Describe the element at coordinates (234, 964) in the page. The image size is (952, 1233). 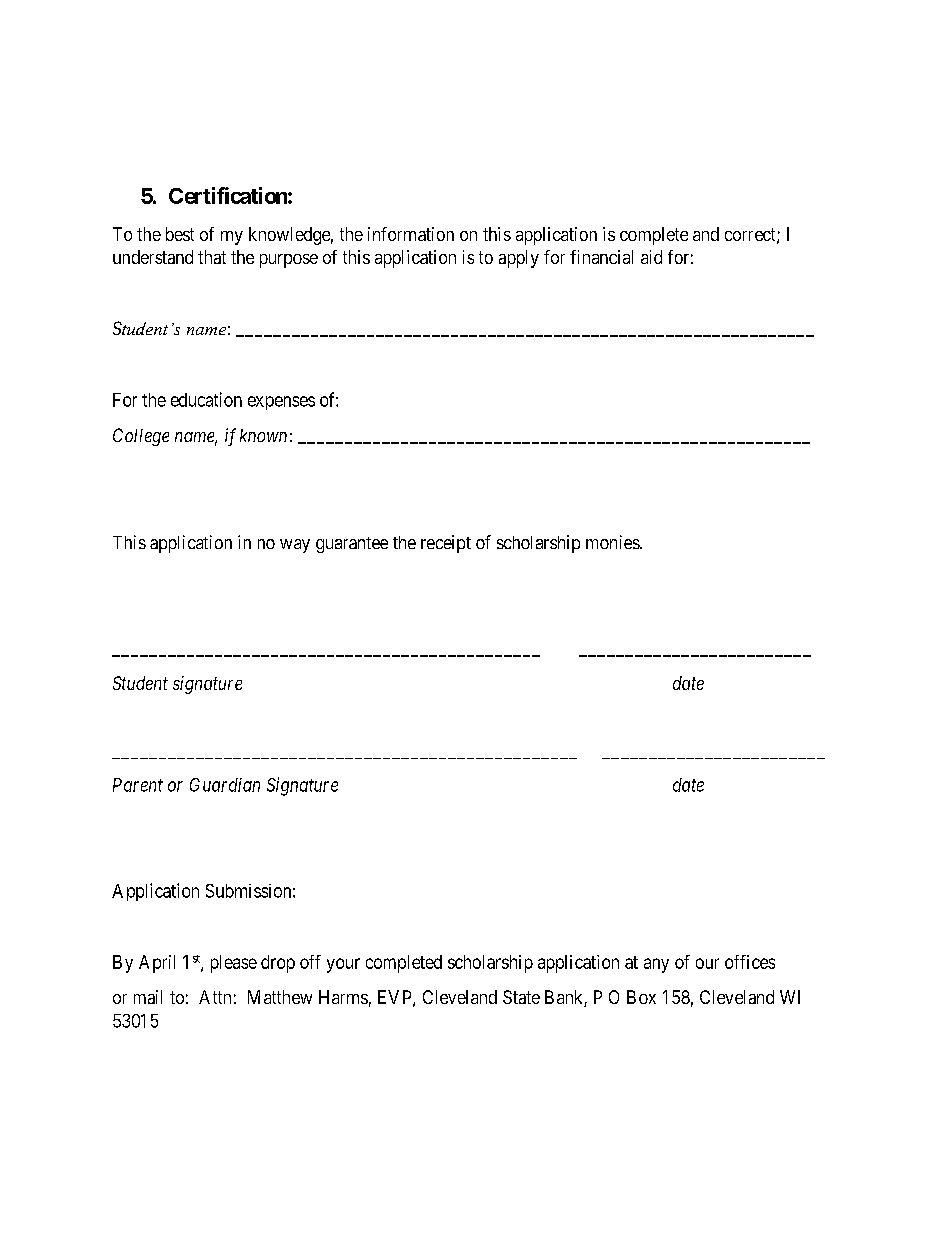
I see `please` at that location.
